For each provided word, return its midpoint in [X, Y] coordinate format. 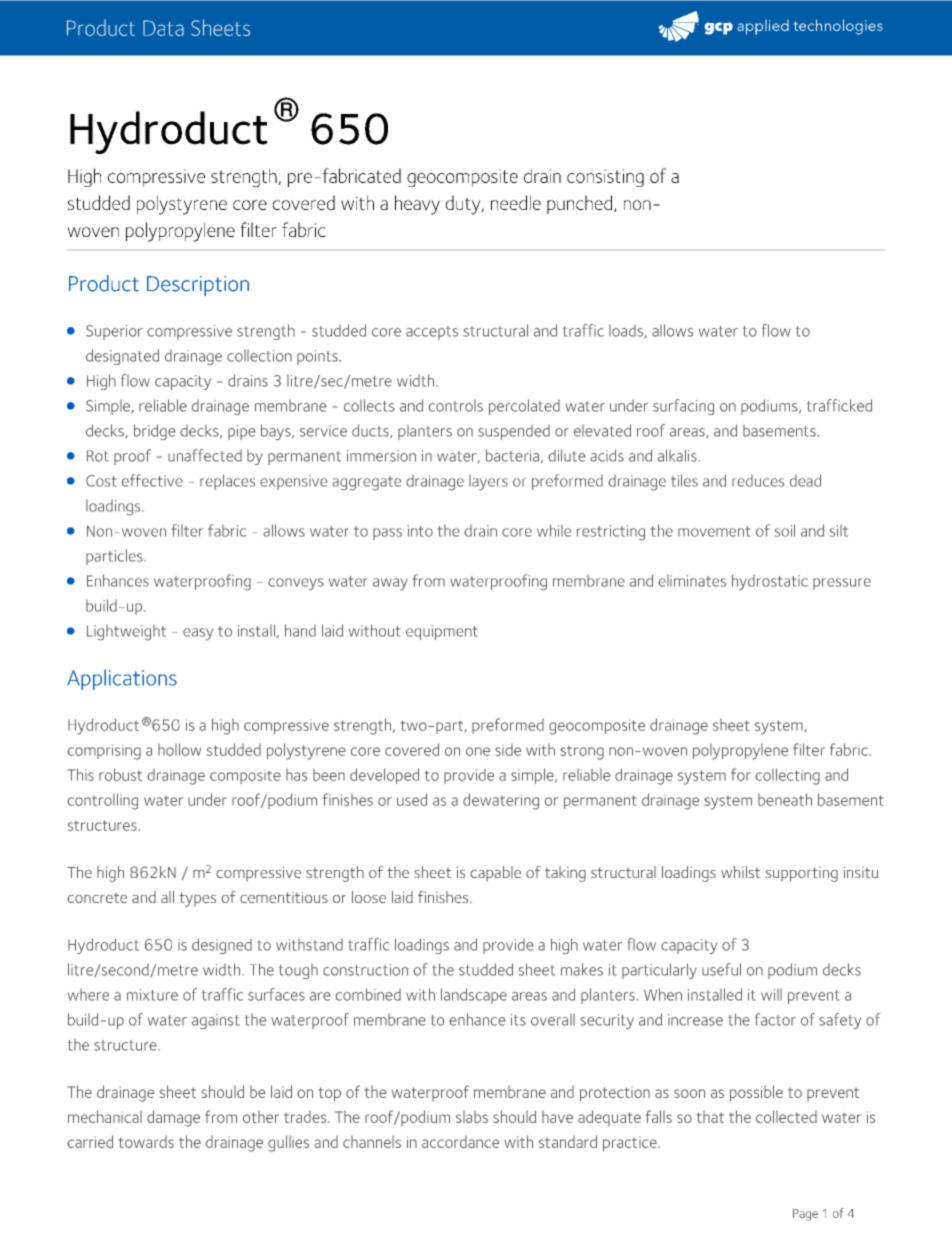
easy [198, 634]
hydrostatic [770, 582]
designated [122, 357]
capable [495, 873]
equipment [442, 632]
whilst [740, 872]
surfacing [683, 407]
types [197, 899]
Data [163, 28]
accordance [460, 1142]
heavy [417, 205]
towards [146, 1142]
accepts [432, 333]
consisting [605, 178]
